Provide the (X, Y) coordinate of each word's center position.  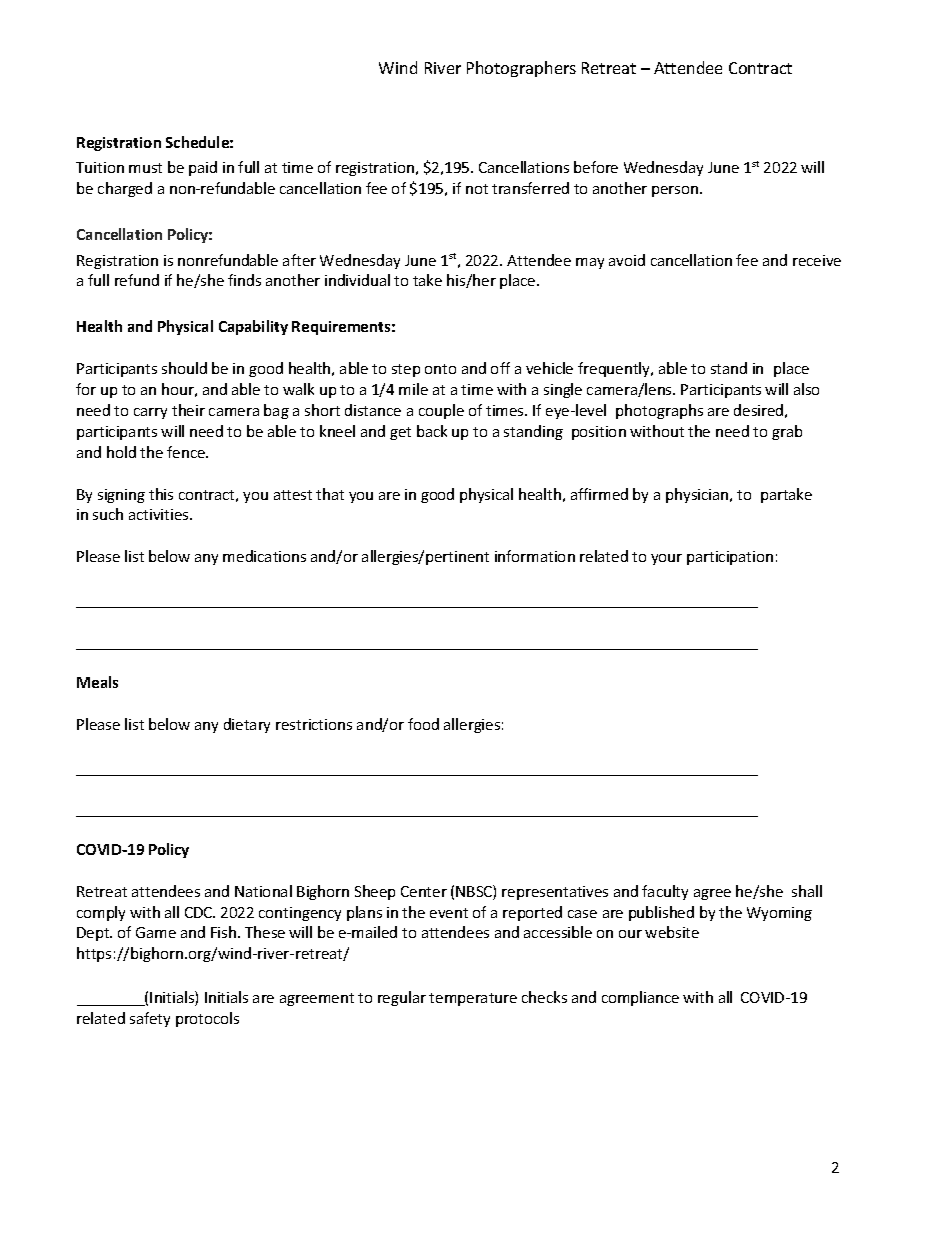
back (432, 431)
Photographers (521, 69)
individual (357, 280)
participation (730, 558)
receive (817, 260)
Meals (97, 682)
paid (203, 168)
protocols (207, 1019)
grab (787, 432)
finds (244, 280)
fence (187, 452)
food (423, 724)
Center (424, 891)
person (675, 191)
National (263, 891)
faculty (665, 892)
